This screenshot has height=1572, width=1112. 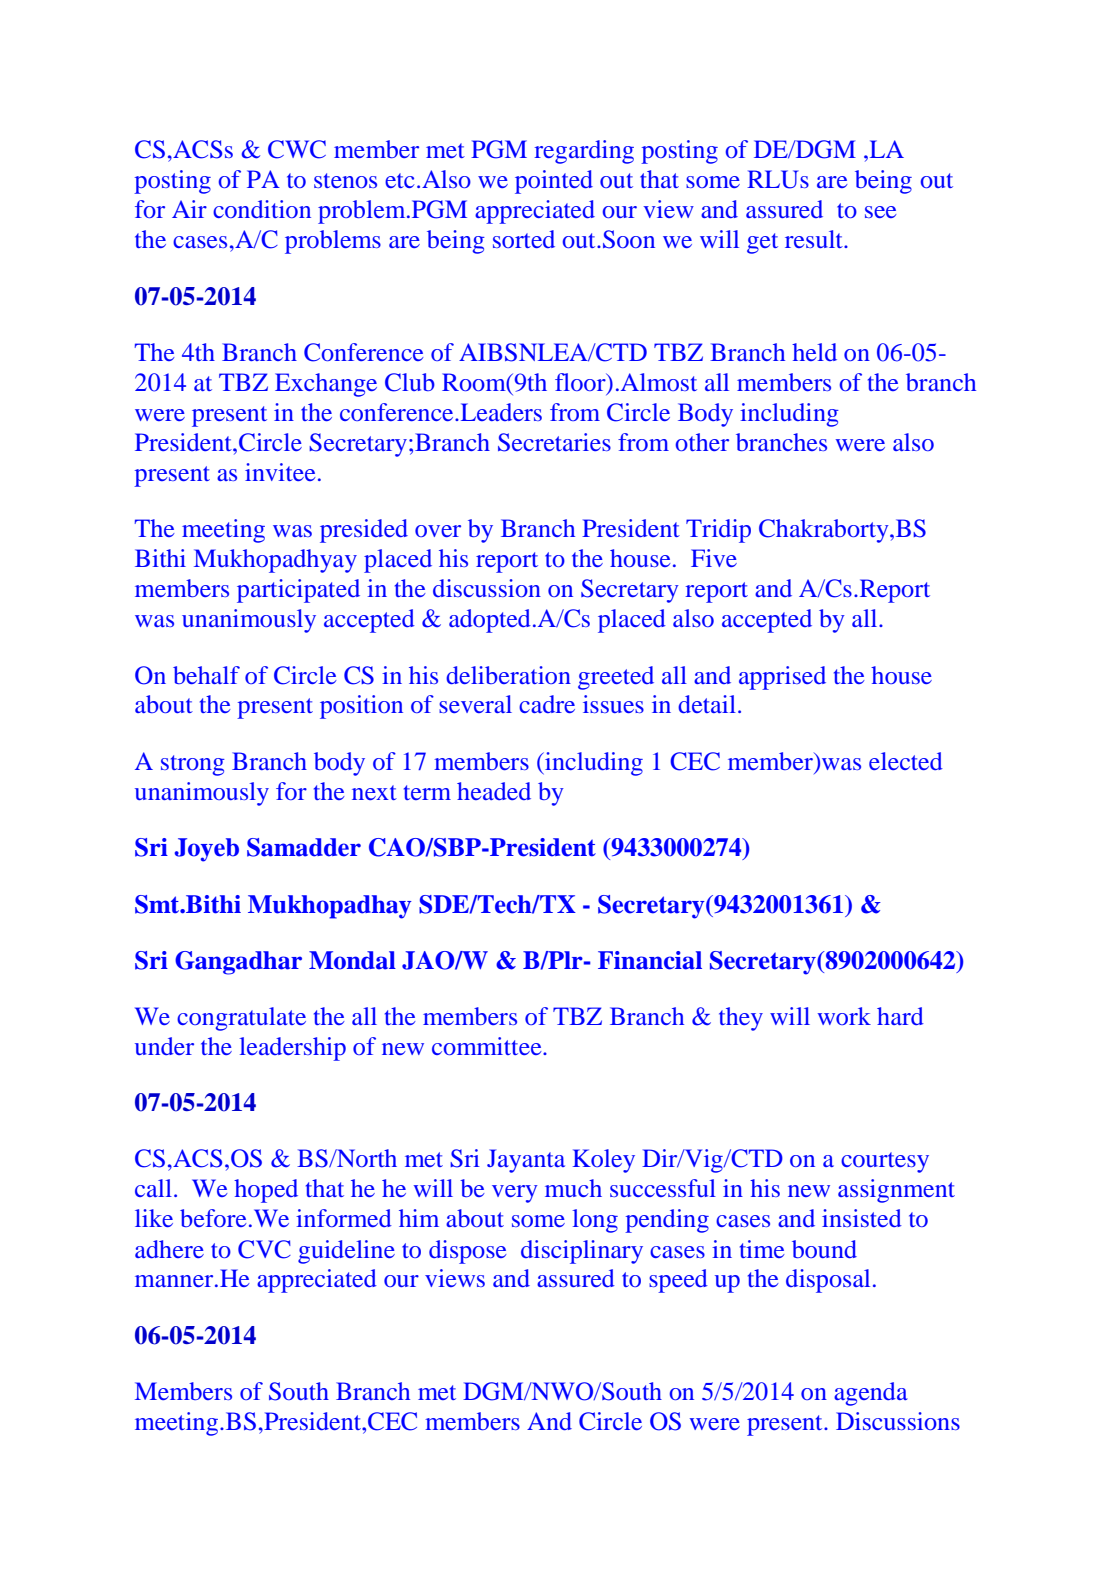 What do you see at coordinates (702, 442) in the screenshot?
I see `other` at bounding box center [702, 442].
